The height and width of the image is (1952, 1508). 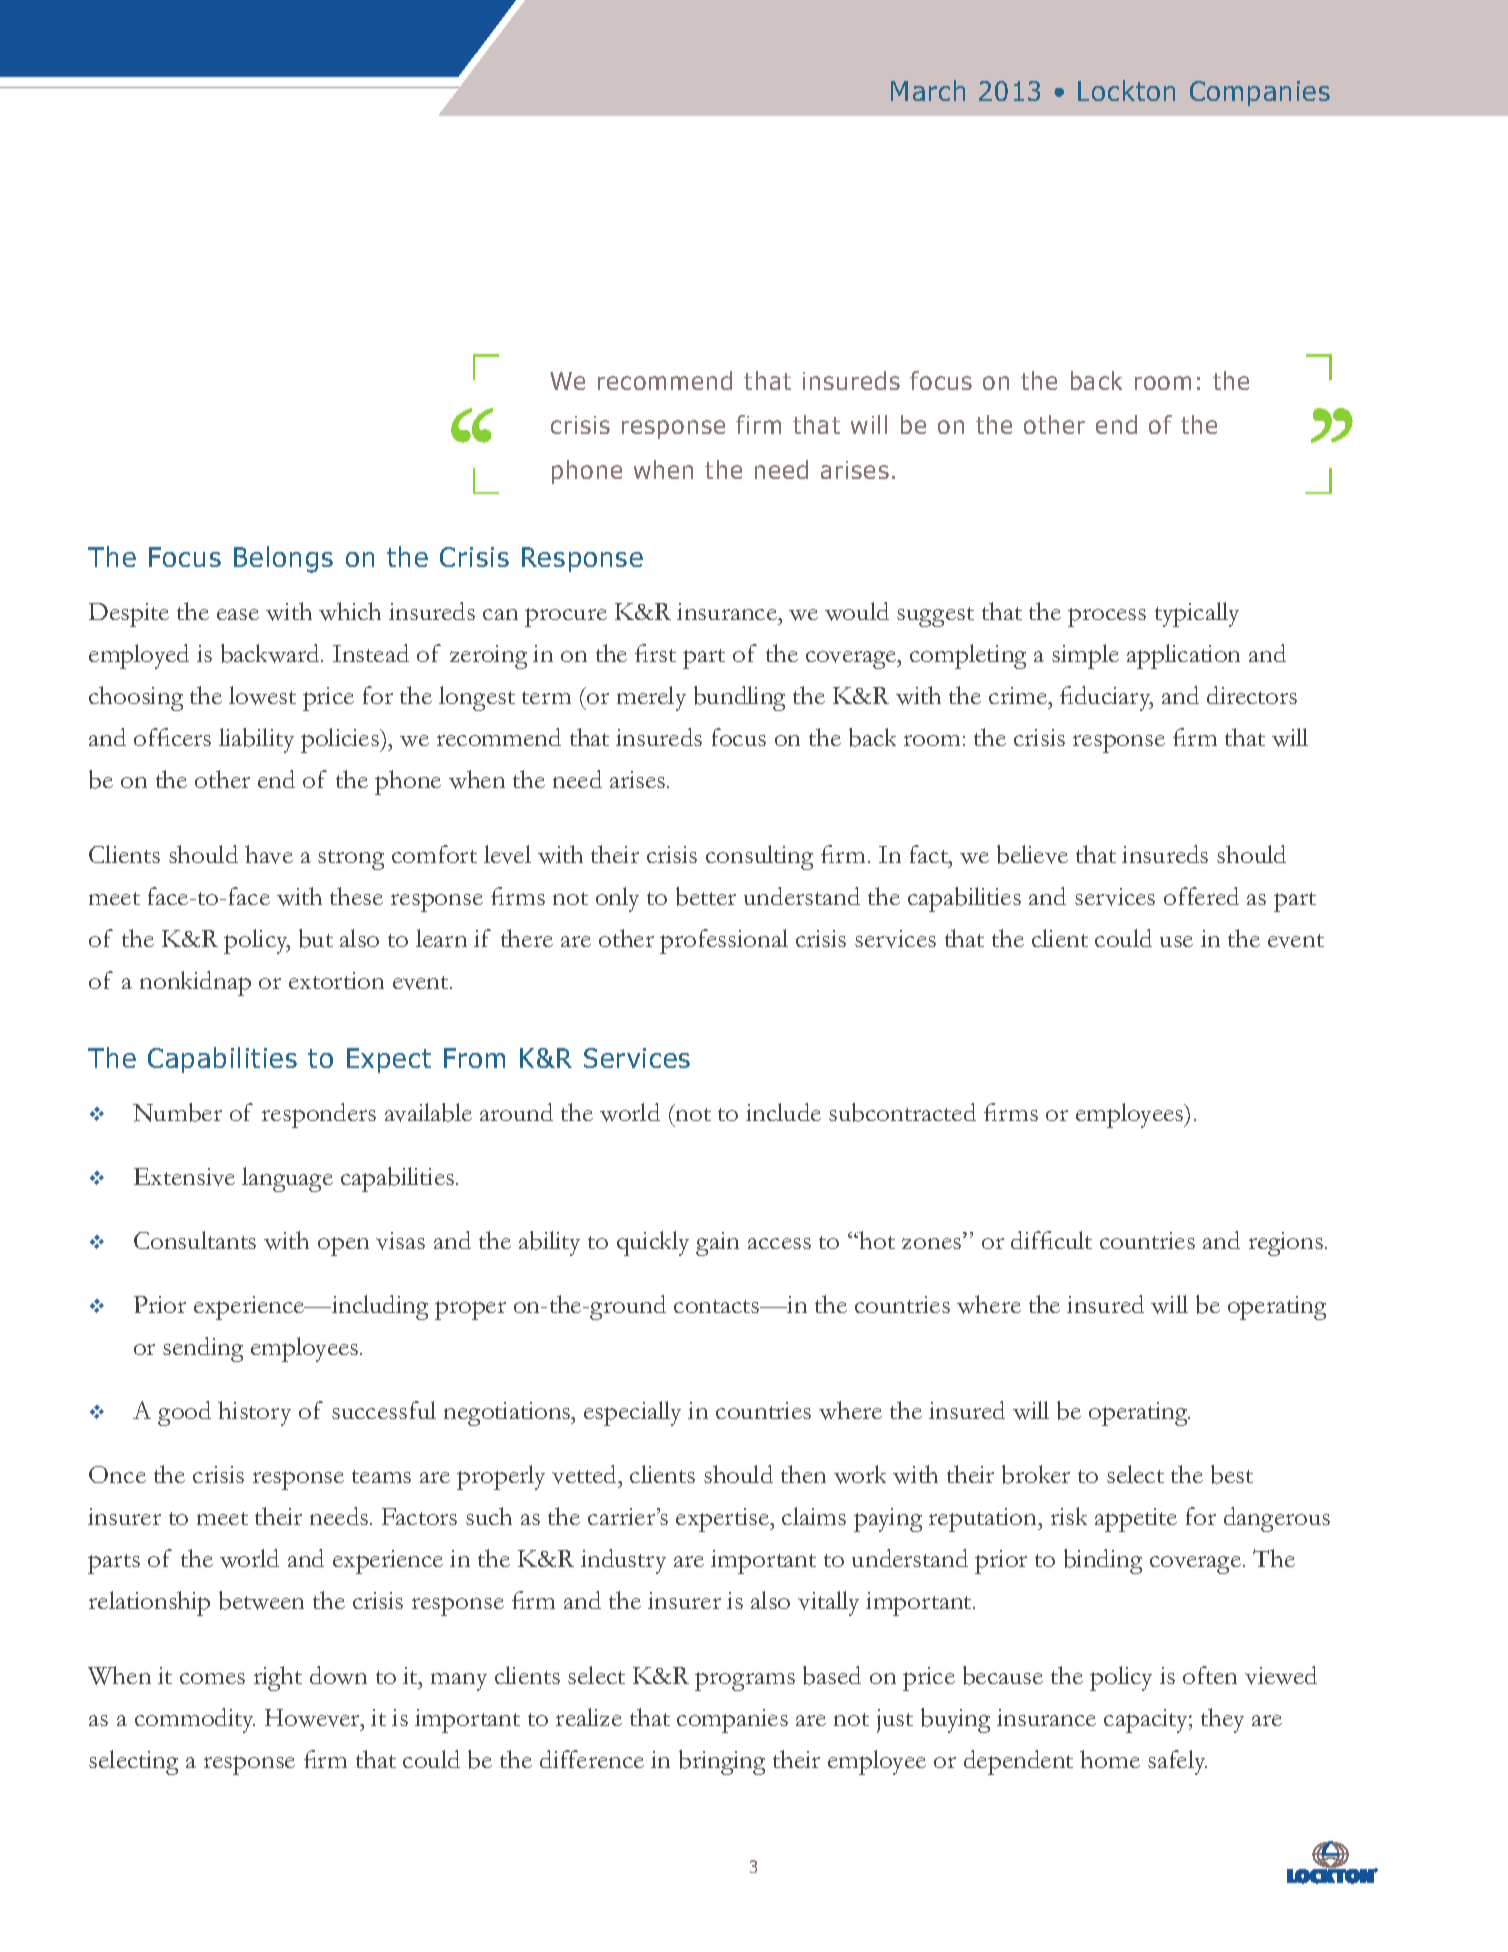 What do you see at coordinates (724, 941) in the image?
I see `professional` at bounding box center [724, 941].
